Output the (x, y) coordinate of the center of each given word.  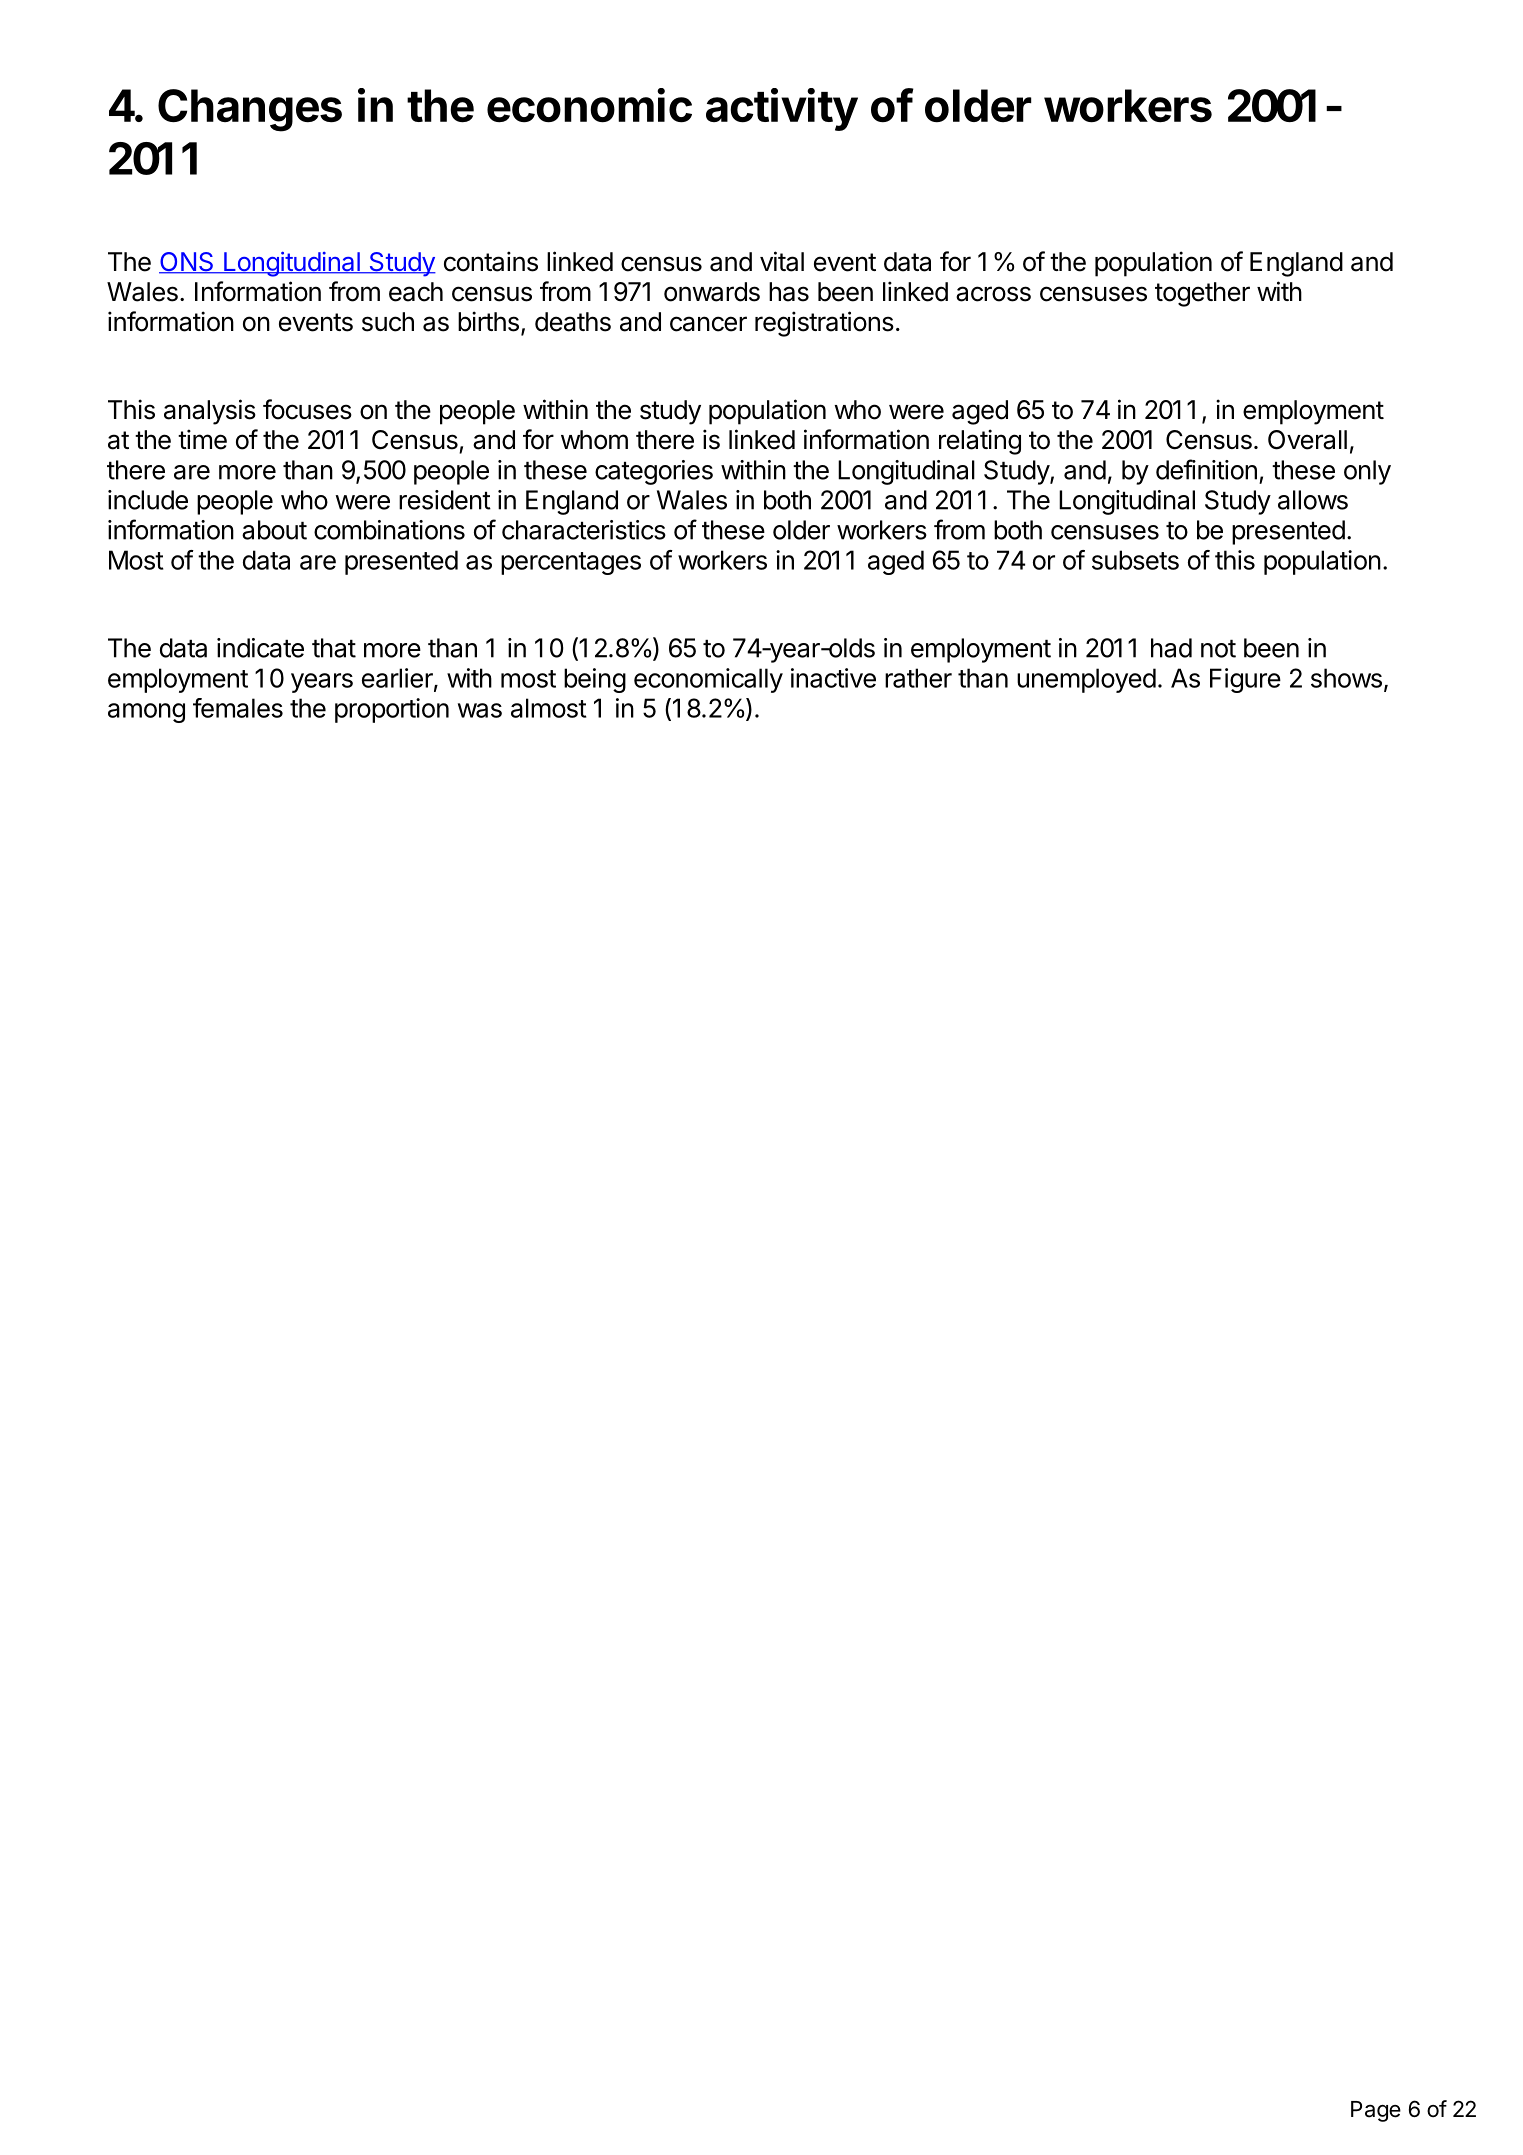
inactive (833, 678)
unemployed (1086, 680)
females (238, 708)
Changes (250, 110)
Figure (1245, 680)
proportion (392, 710)
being (595, 680)
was (480, 710)
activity (782, 109)
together (1202, 294)
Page (1376, 2111)
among (146, 713)
